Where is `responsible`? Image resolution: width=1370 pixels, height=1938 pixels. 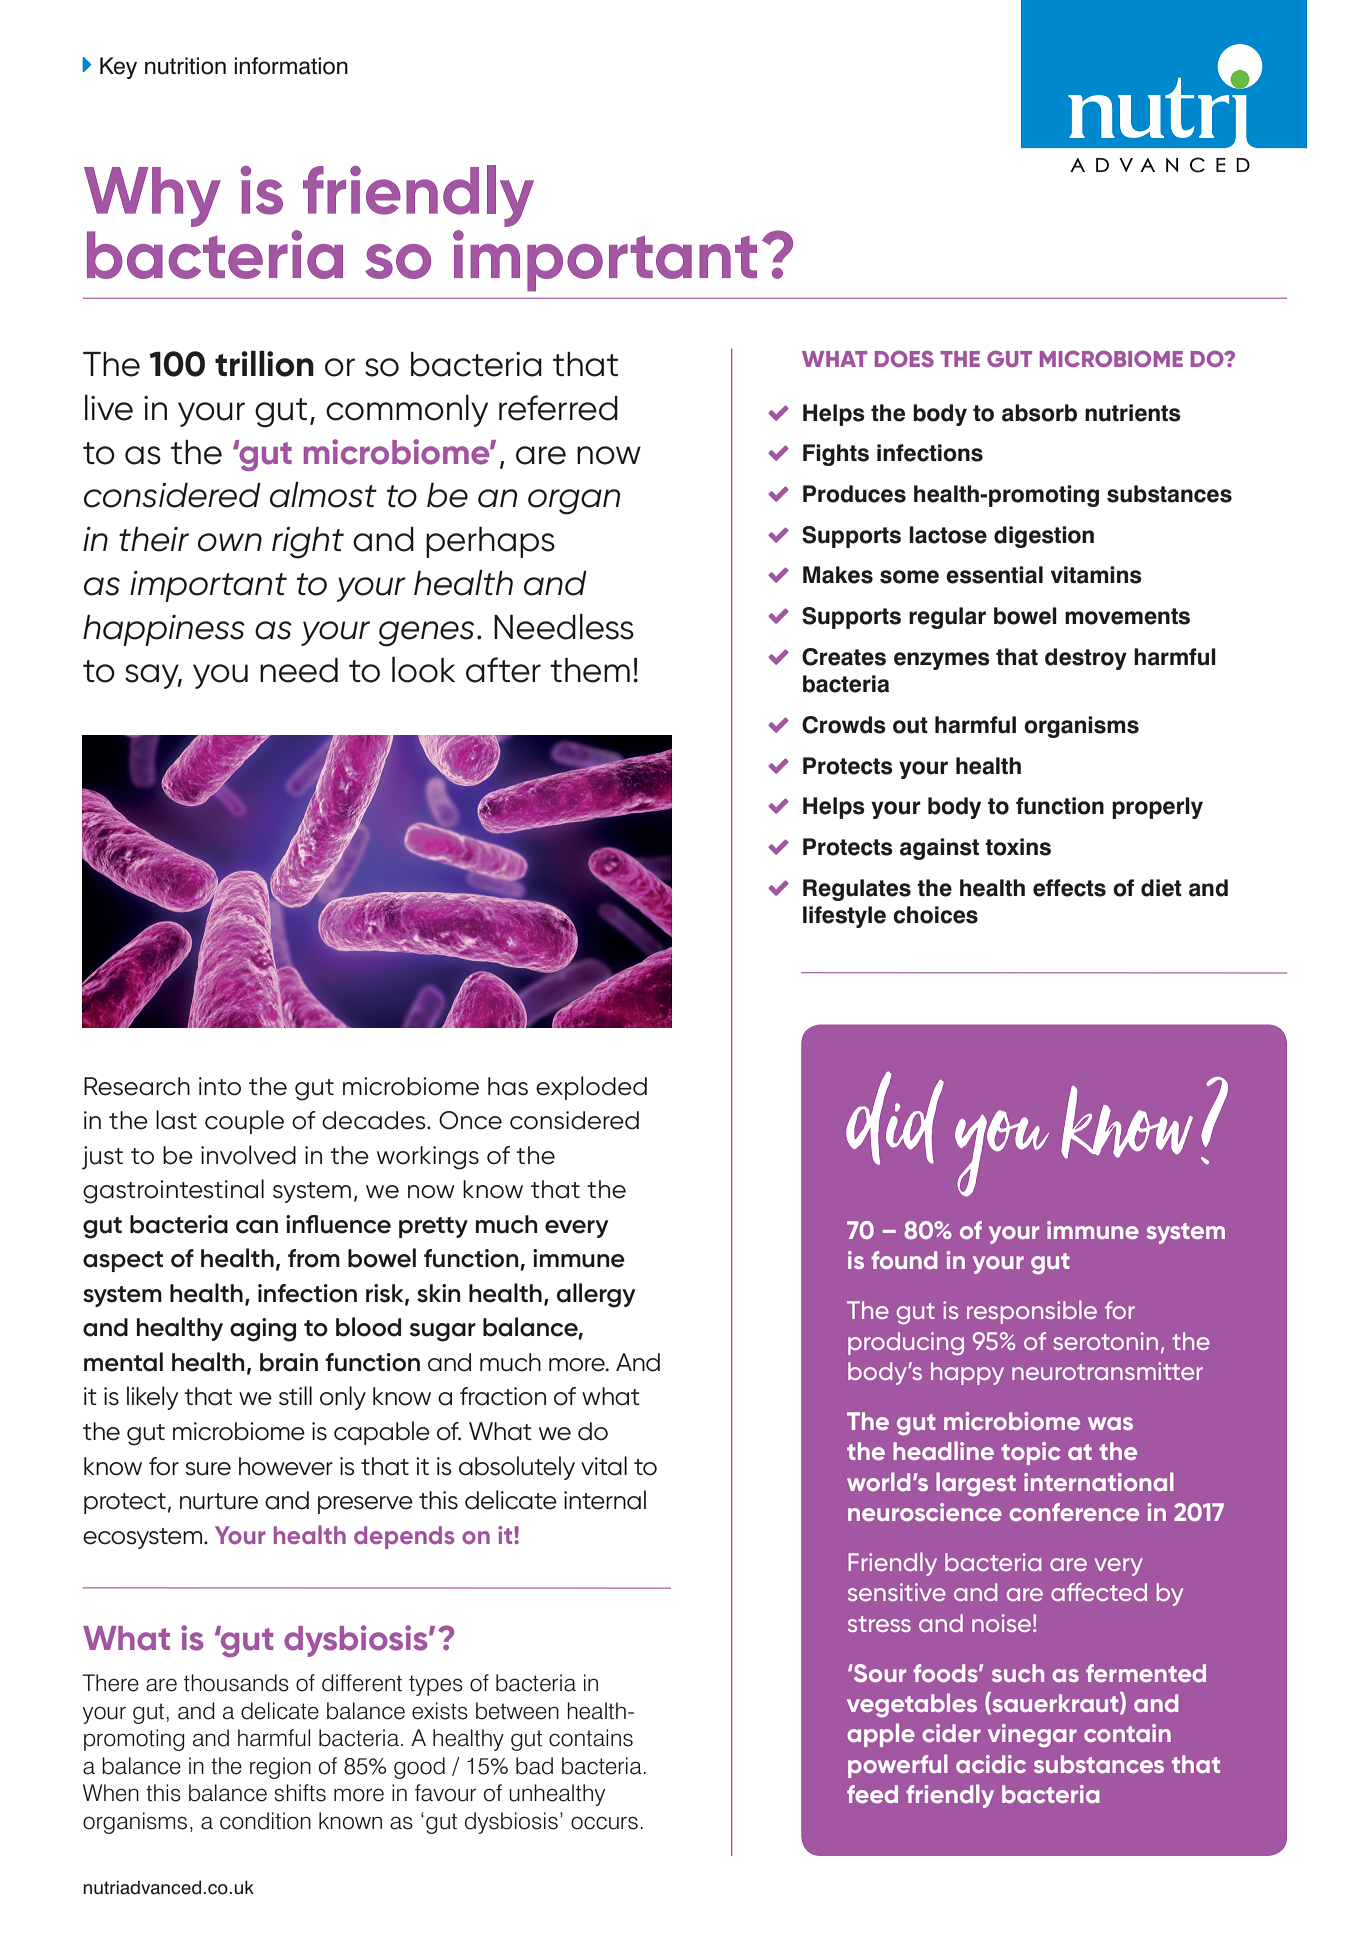
responsible is located at coordinates (1032, 1312).
